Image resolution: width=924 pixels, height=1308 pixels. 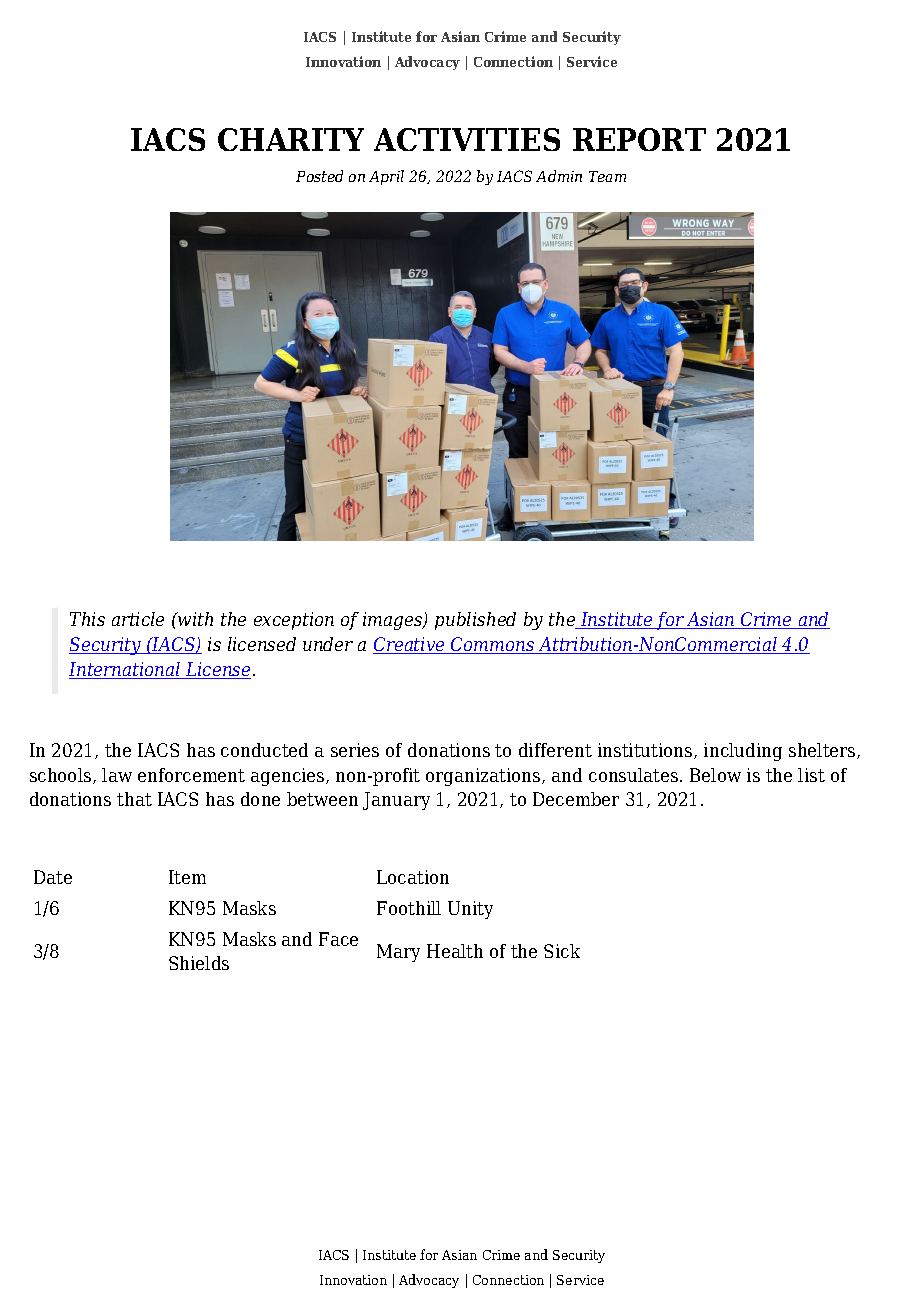 I want to click on published, so click(x=475, y=621).
